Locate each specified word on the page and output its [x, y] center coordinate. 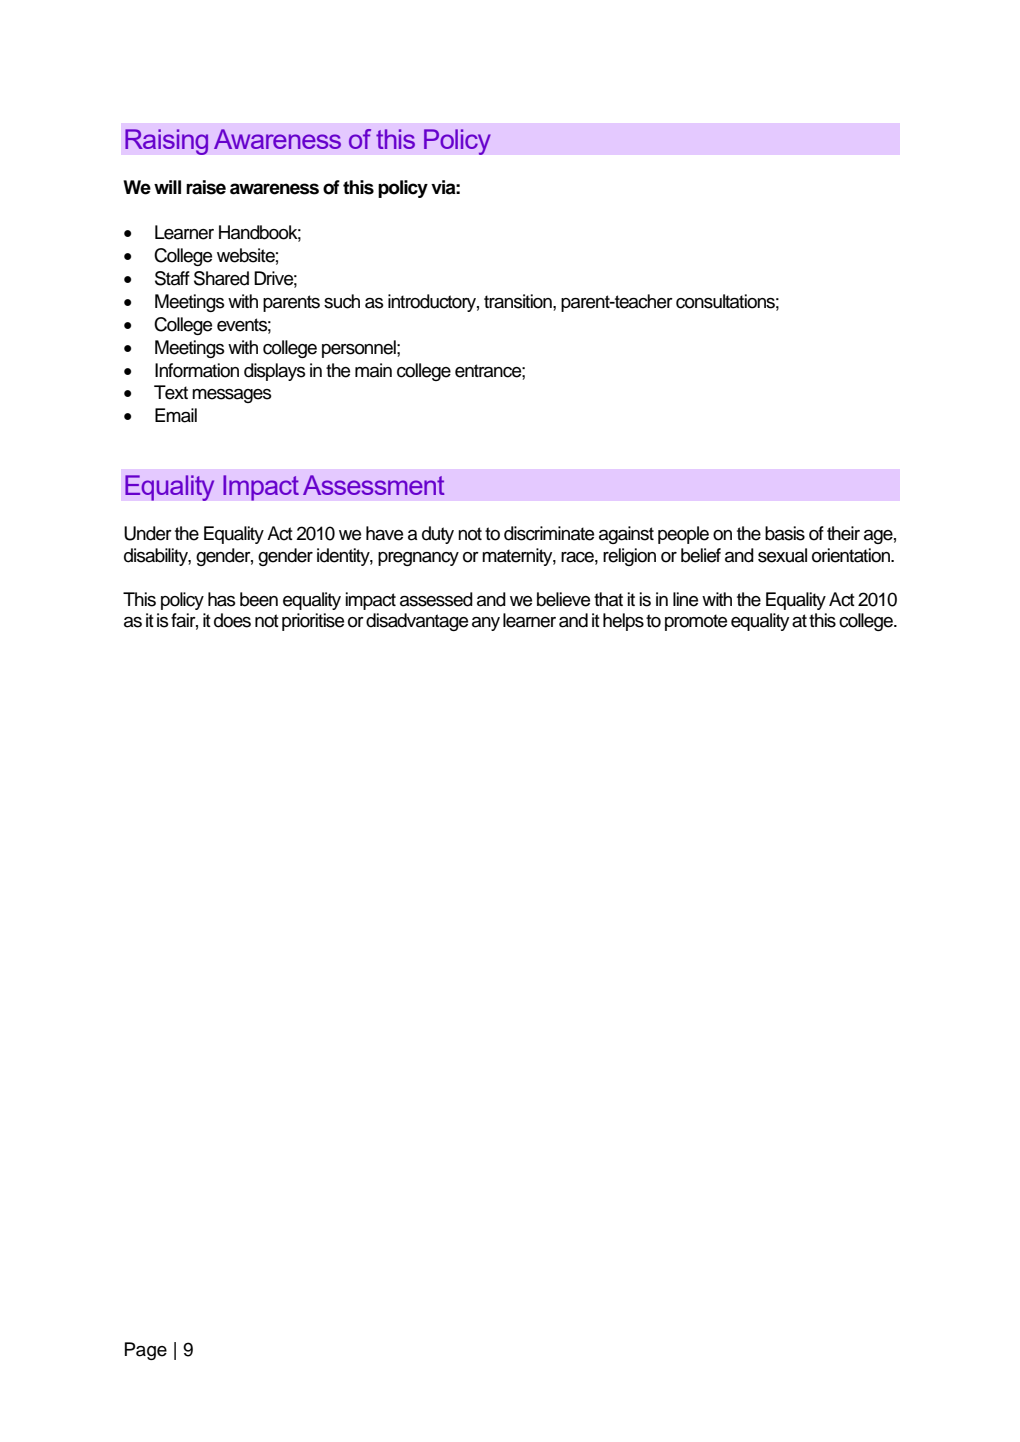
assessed [436, 599]
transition [519, 301]
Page [146, 1351]
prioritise [313, 622]
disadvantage [417, 622]
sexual [782, 555]
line [685, 599]
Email [176, 415]
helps [623, 622]
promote [696, 622]
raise [206, 187]
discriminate [549, 533]
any [486, 624]
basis [785, 533]
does [232, 620]
